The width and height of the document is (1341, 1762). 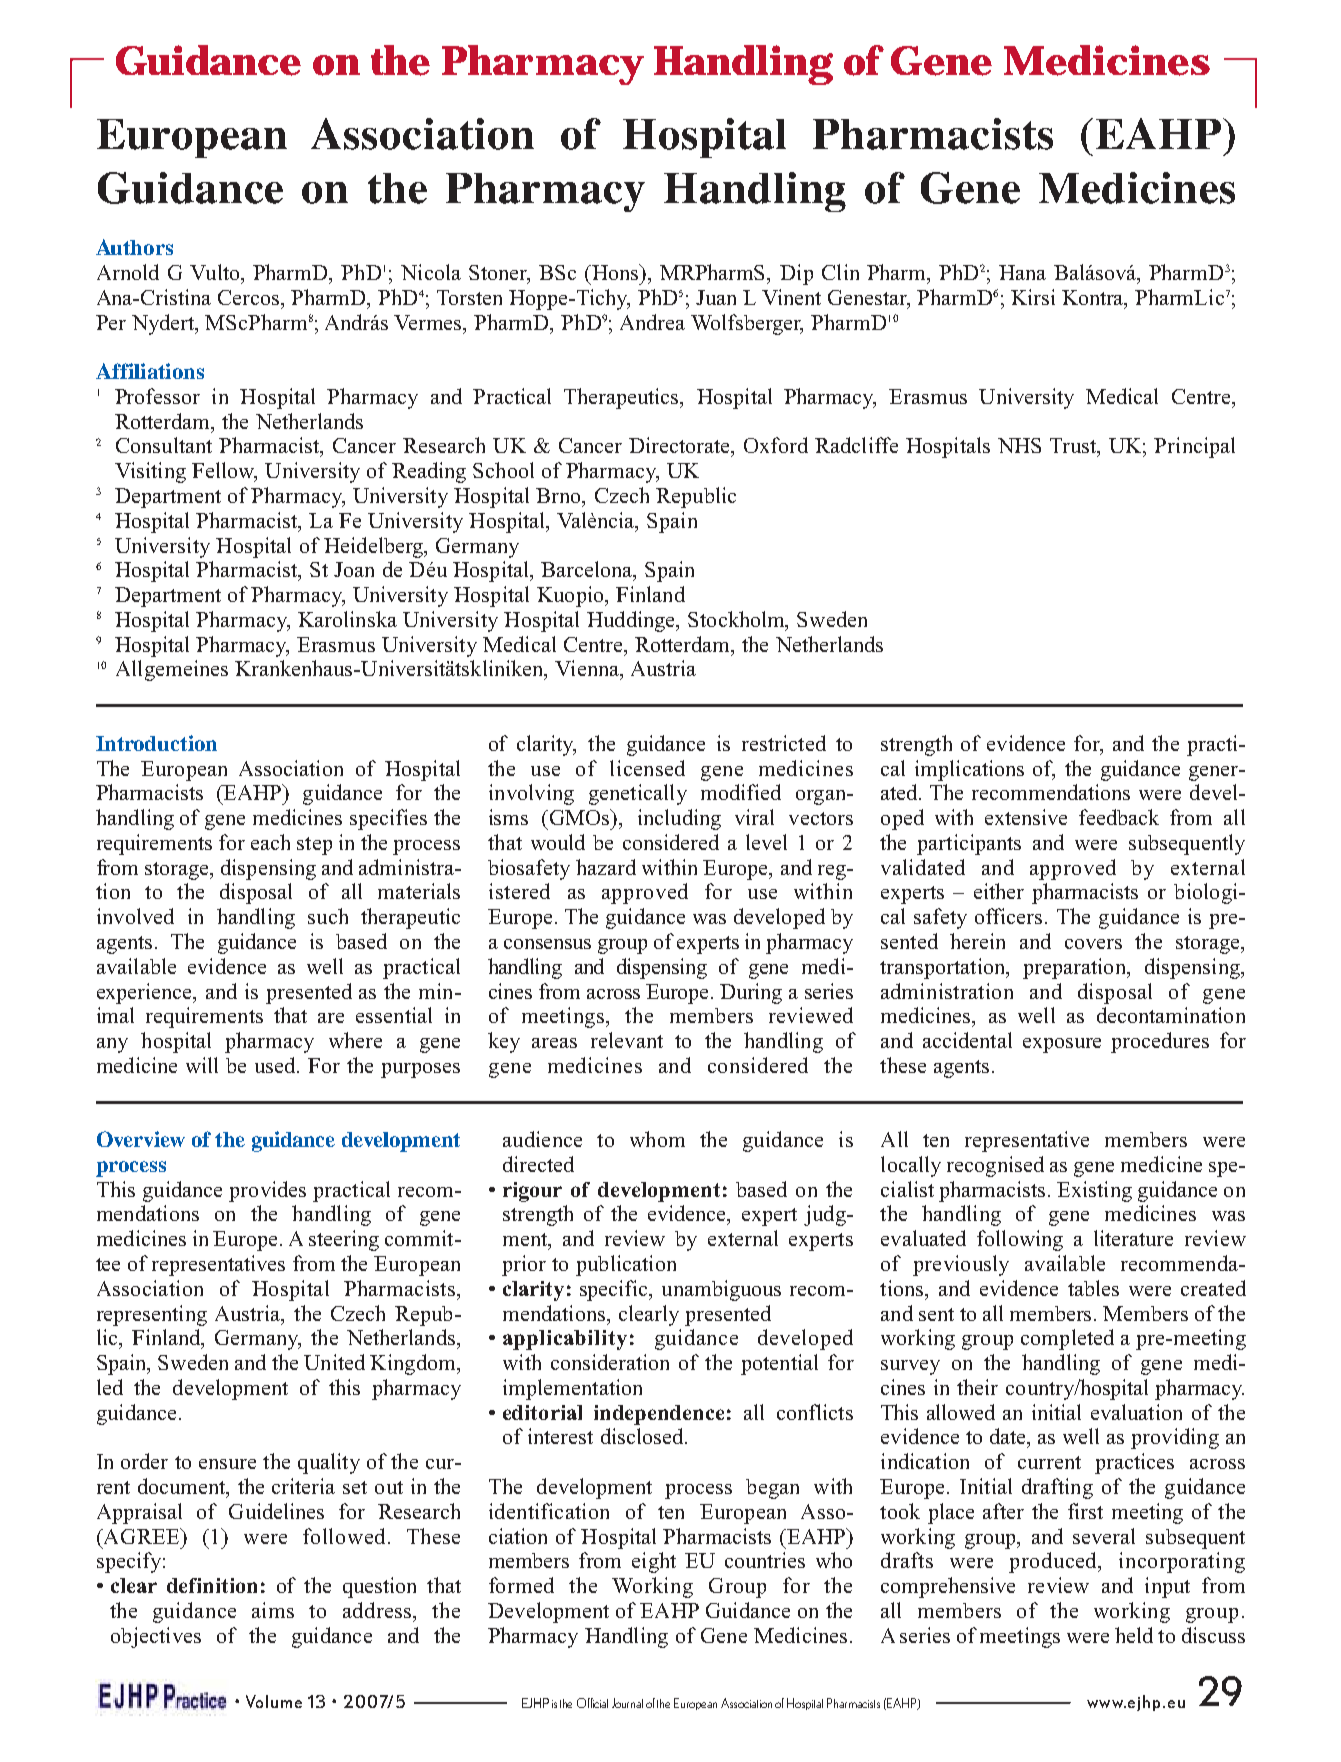 I want to click on Hons, so click(x=616, y=272).
